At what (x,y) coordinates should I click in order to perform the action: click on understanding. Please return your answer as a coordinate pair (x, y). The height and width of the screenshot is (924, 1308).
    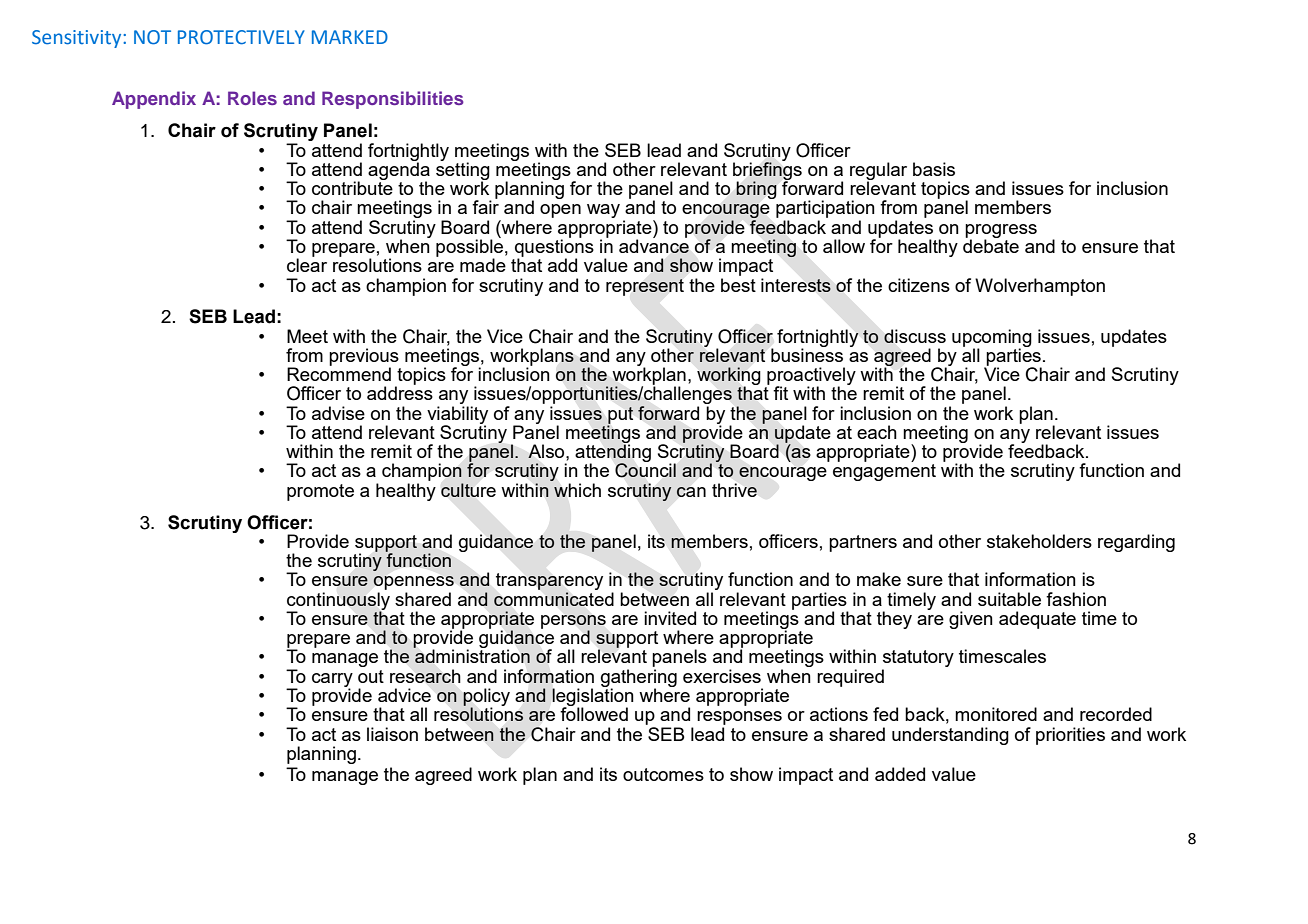
    Looking at the image, I should click on (950, 736).
